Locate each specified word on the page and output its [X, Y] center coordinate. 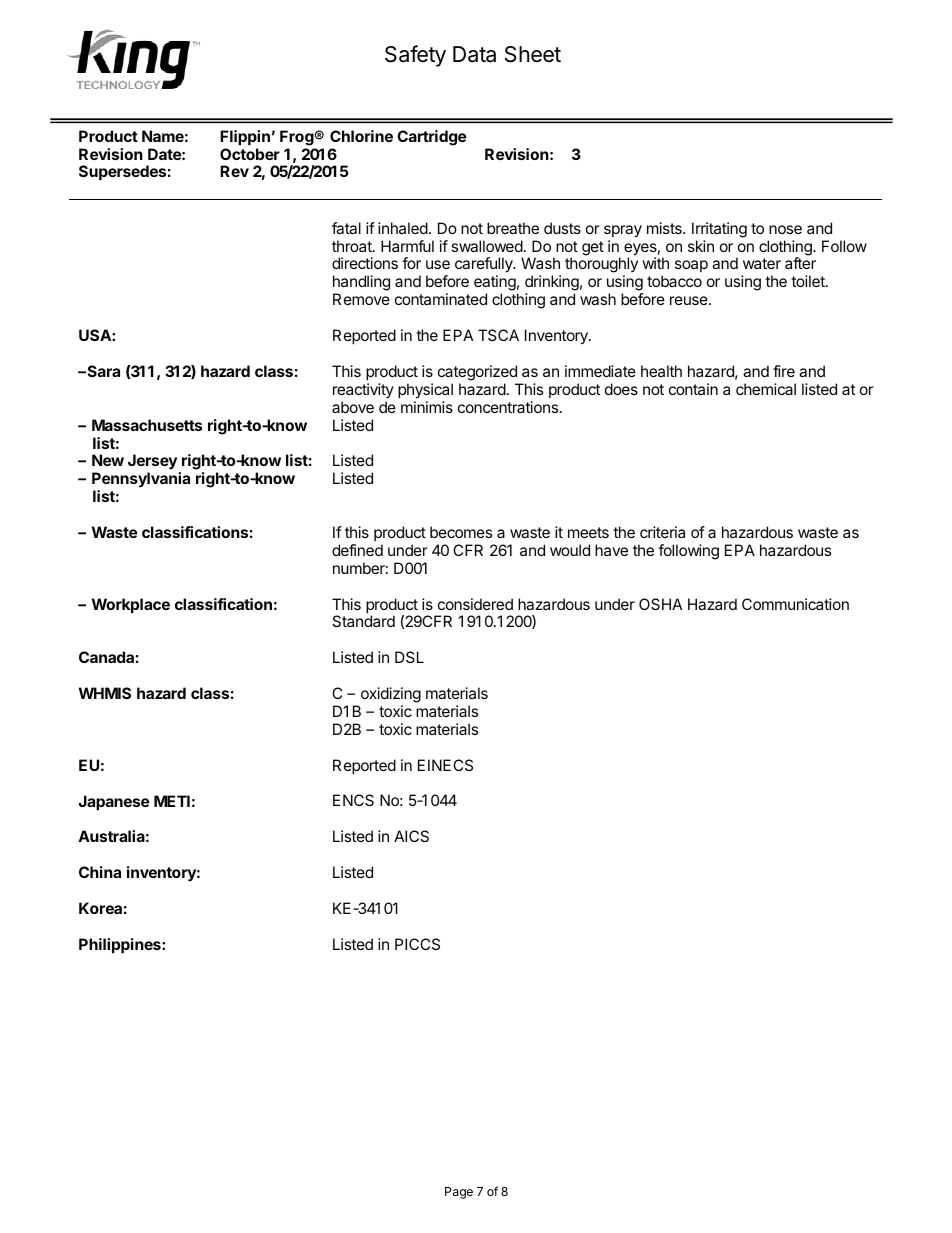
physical [425, 391]
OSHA [660, 604]
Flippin [245, 137]
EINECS [445, 765]
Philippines [121, 945]
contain [693, 389]
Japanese [113, 802]
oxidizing [391, 695]
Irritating [719, 230]
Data [474, 54]
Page [459, 1193]
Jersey [152, 463]
